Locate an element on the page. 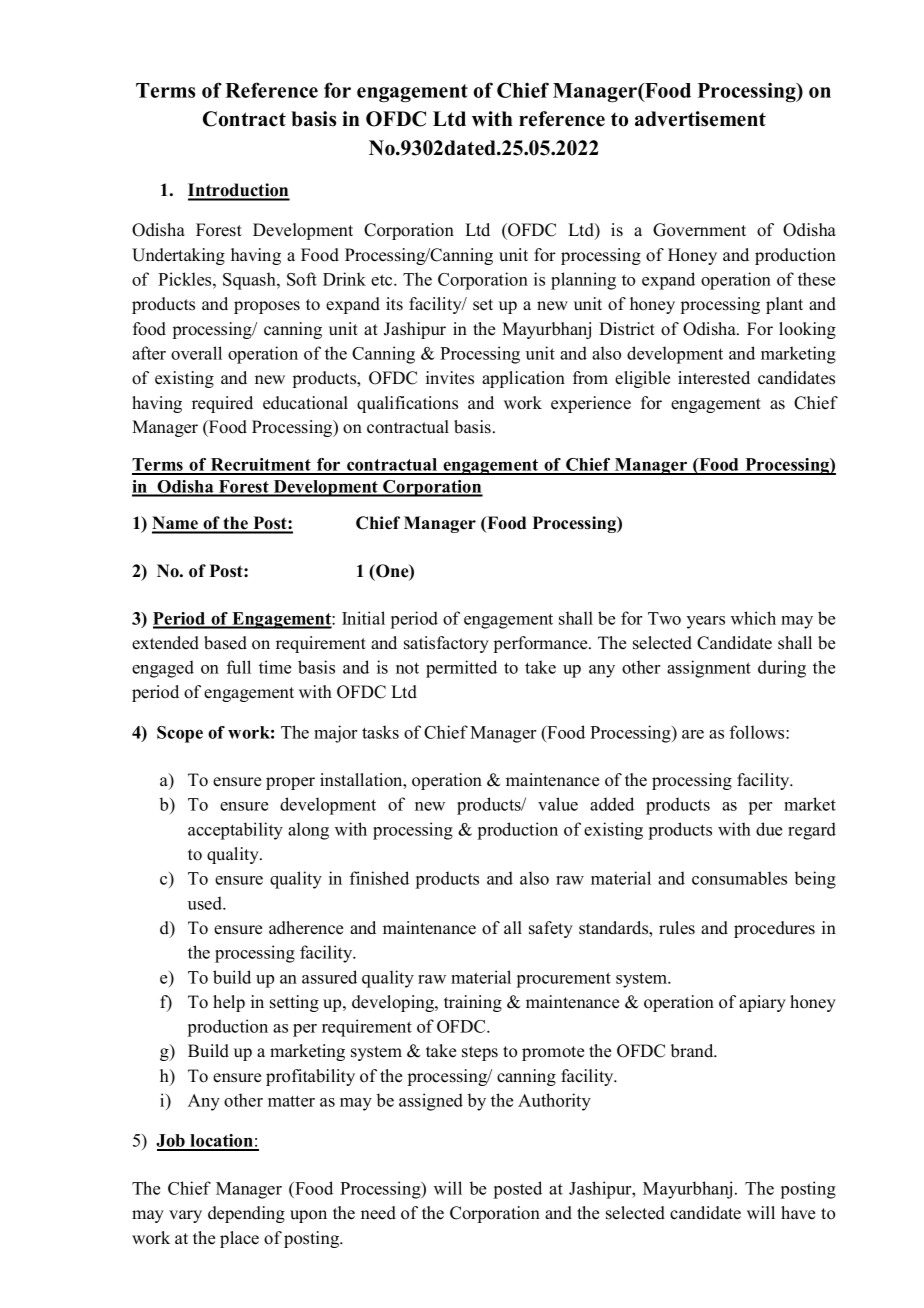 The width and height of the document is (924, 1308). assignment is located at coordinates (709, 669).
